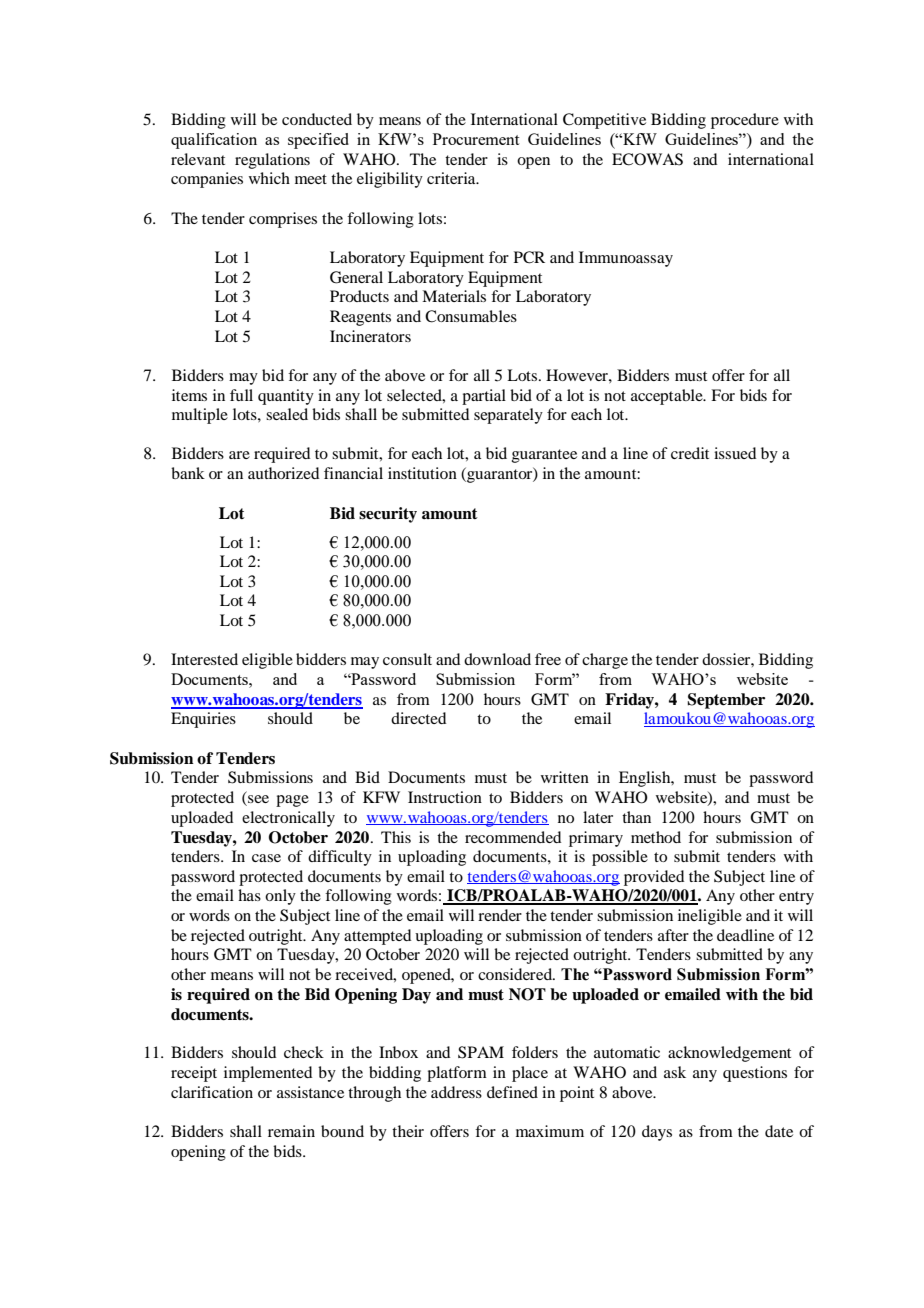  I want to click on questions, so click(755, 1074).
